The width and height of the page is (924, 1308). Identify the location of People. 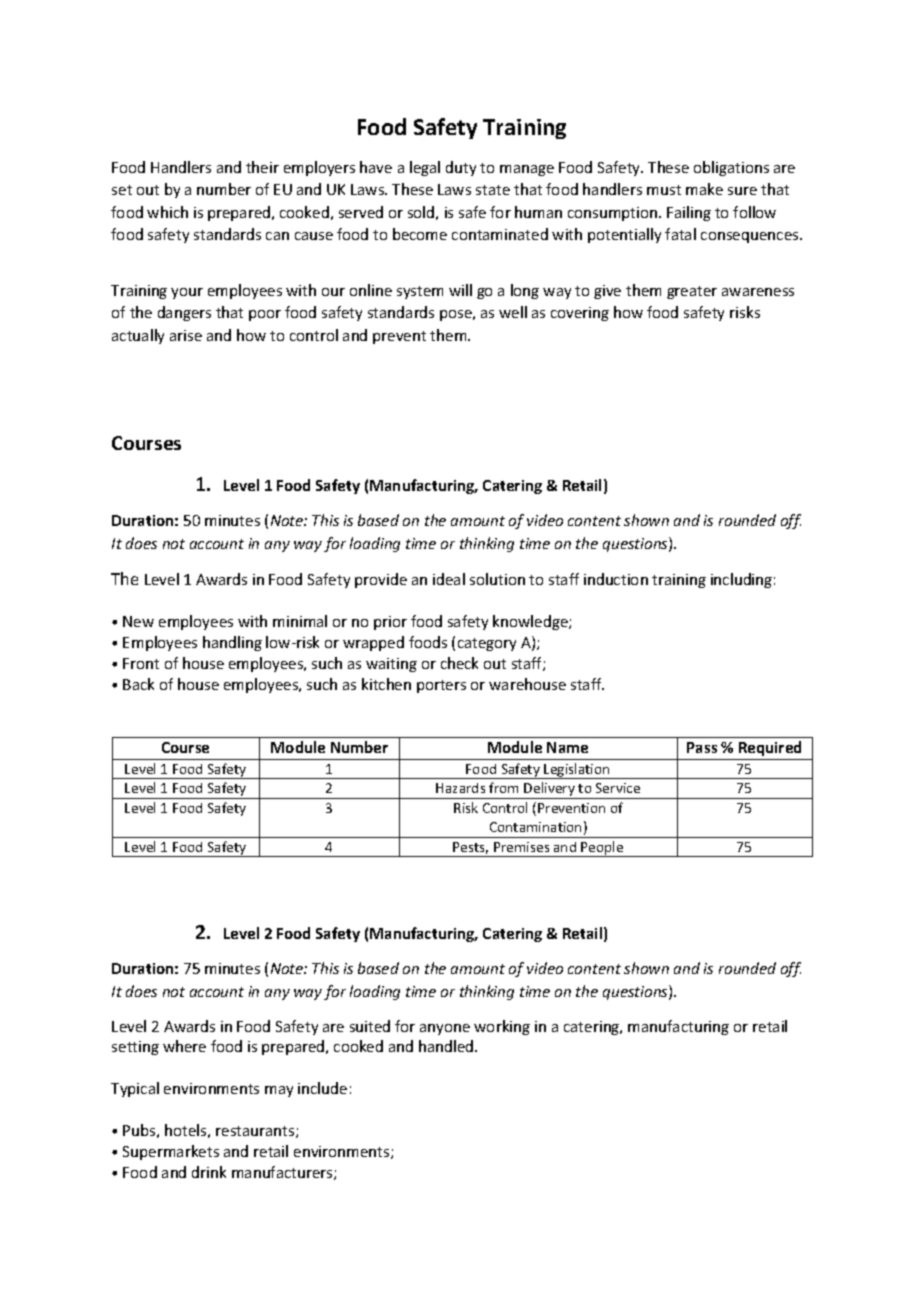
(603, 849).
